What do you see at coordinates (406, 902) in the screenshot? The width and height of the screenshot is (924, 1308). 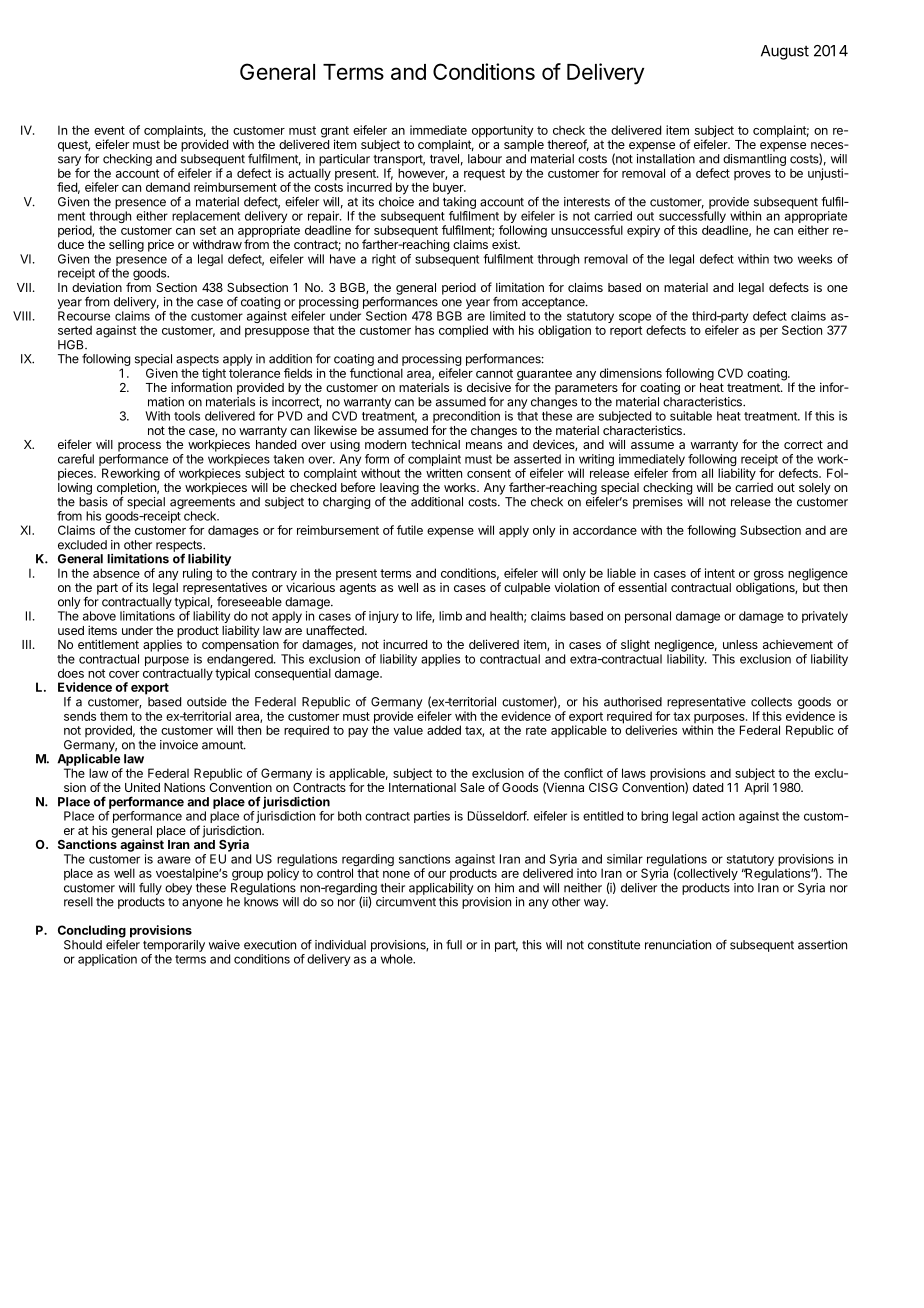 I see `circumvent` at bounding box center [406, 902].
